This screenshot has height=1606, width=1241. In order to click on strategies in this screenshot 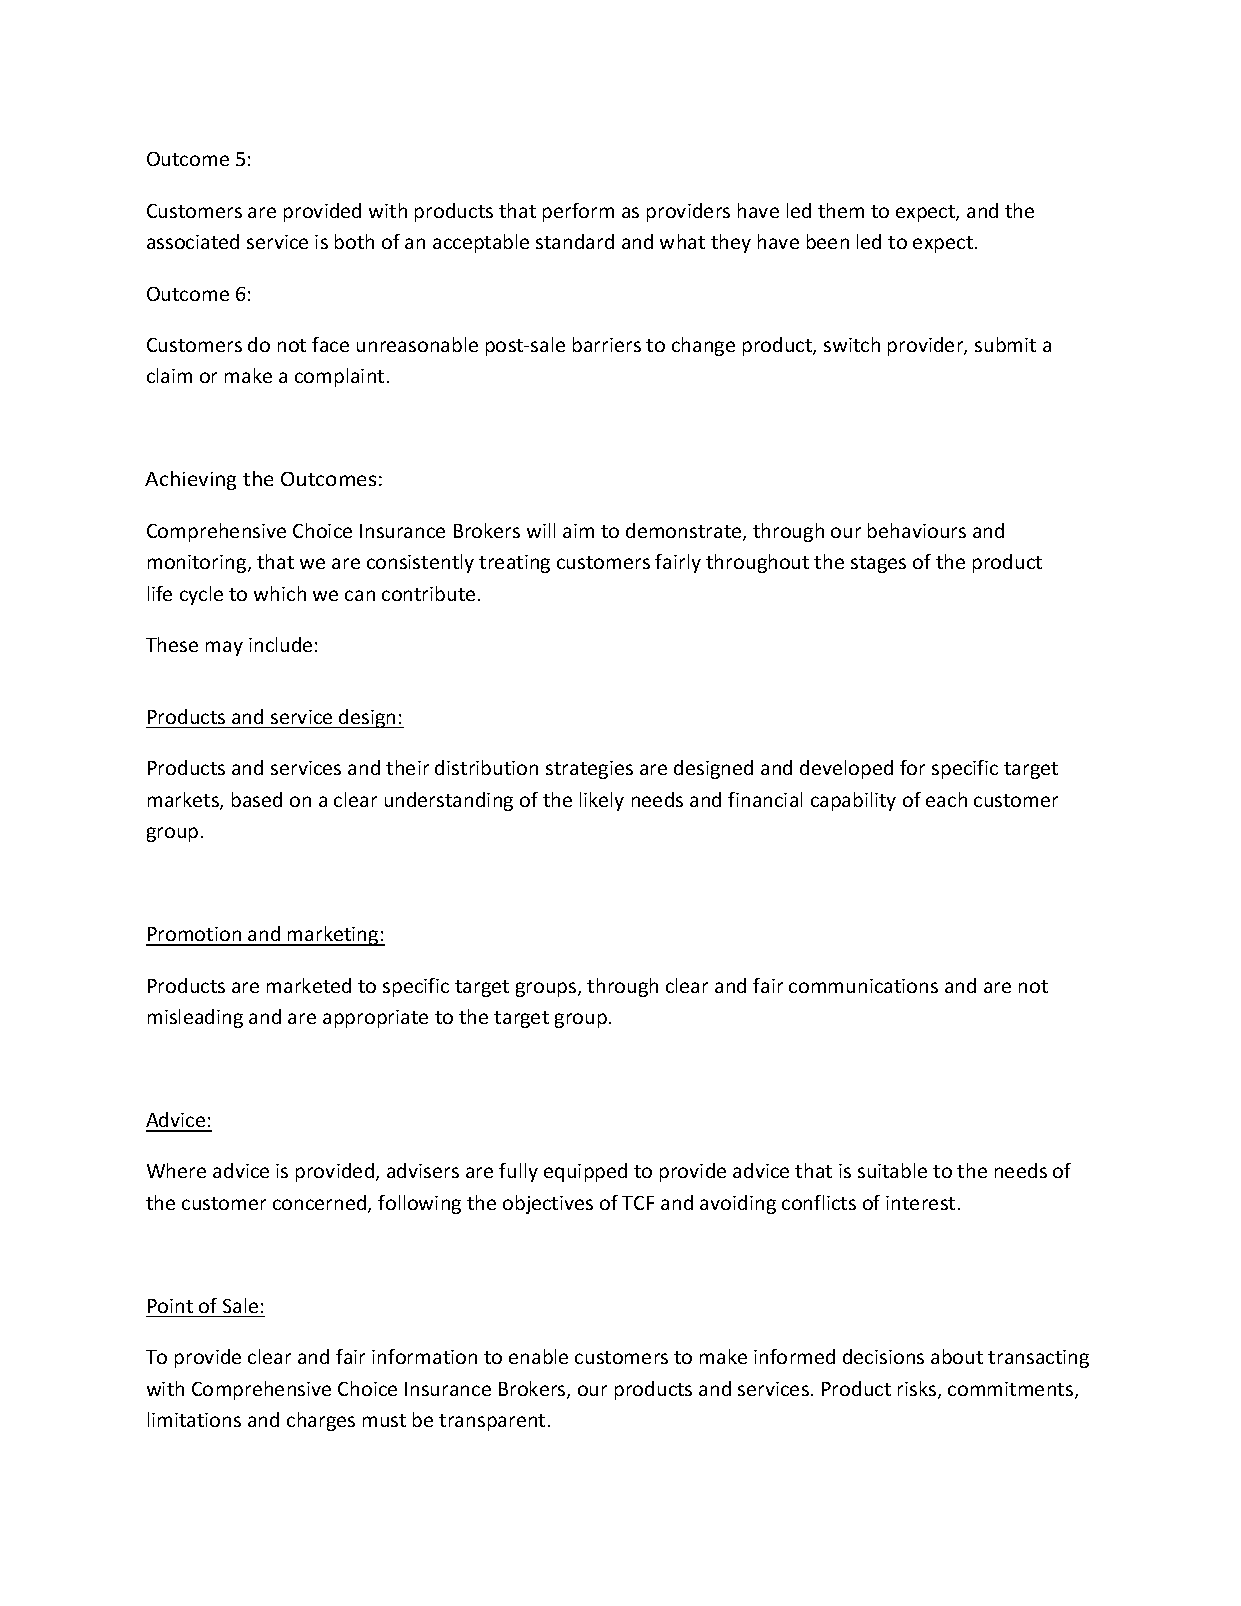, I will do `click(589, 770)`.
